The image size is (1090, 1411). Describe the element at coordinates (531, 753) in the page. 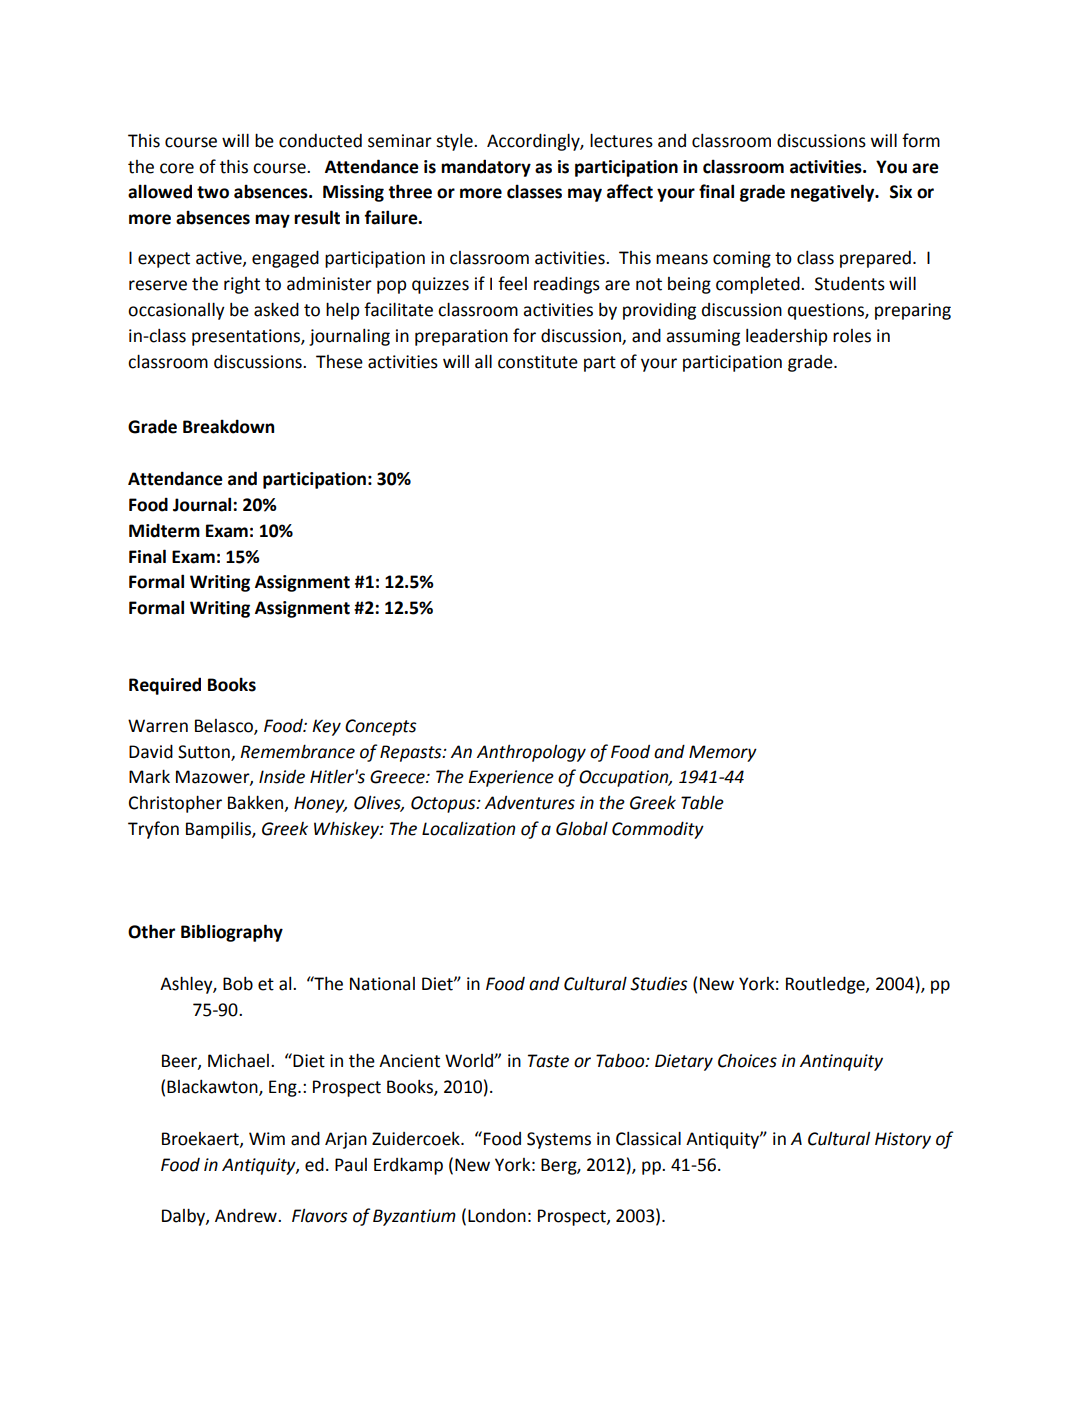

I see `Anthropology` at that location.
